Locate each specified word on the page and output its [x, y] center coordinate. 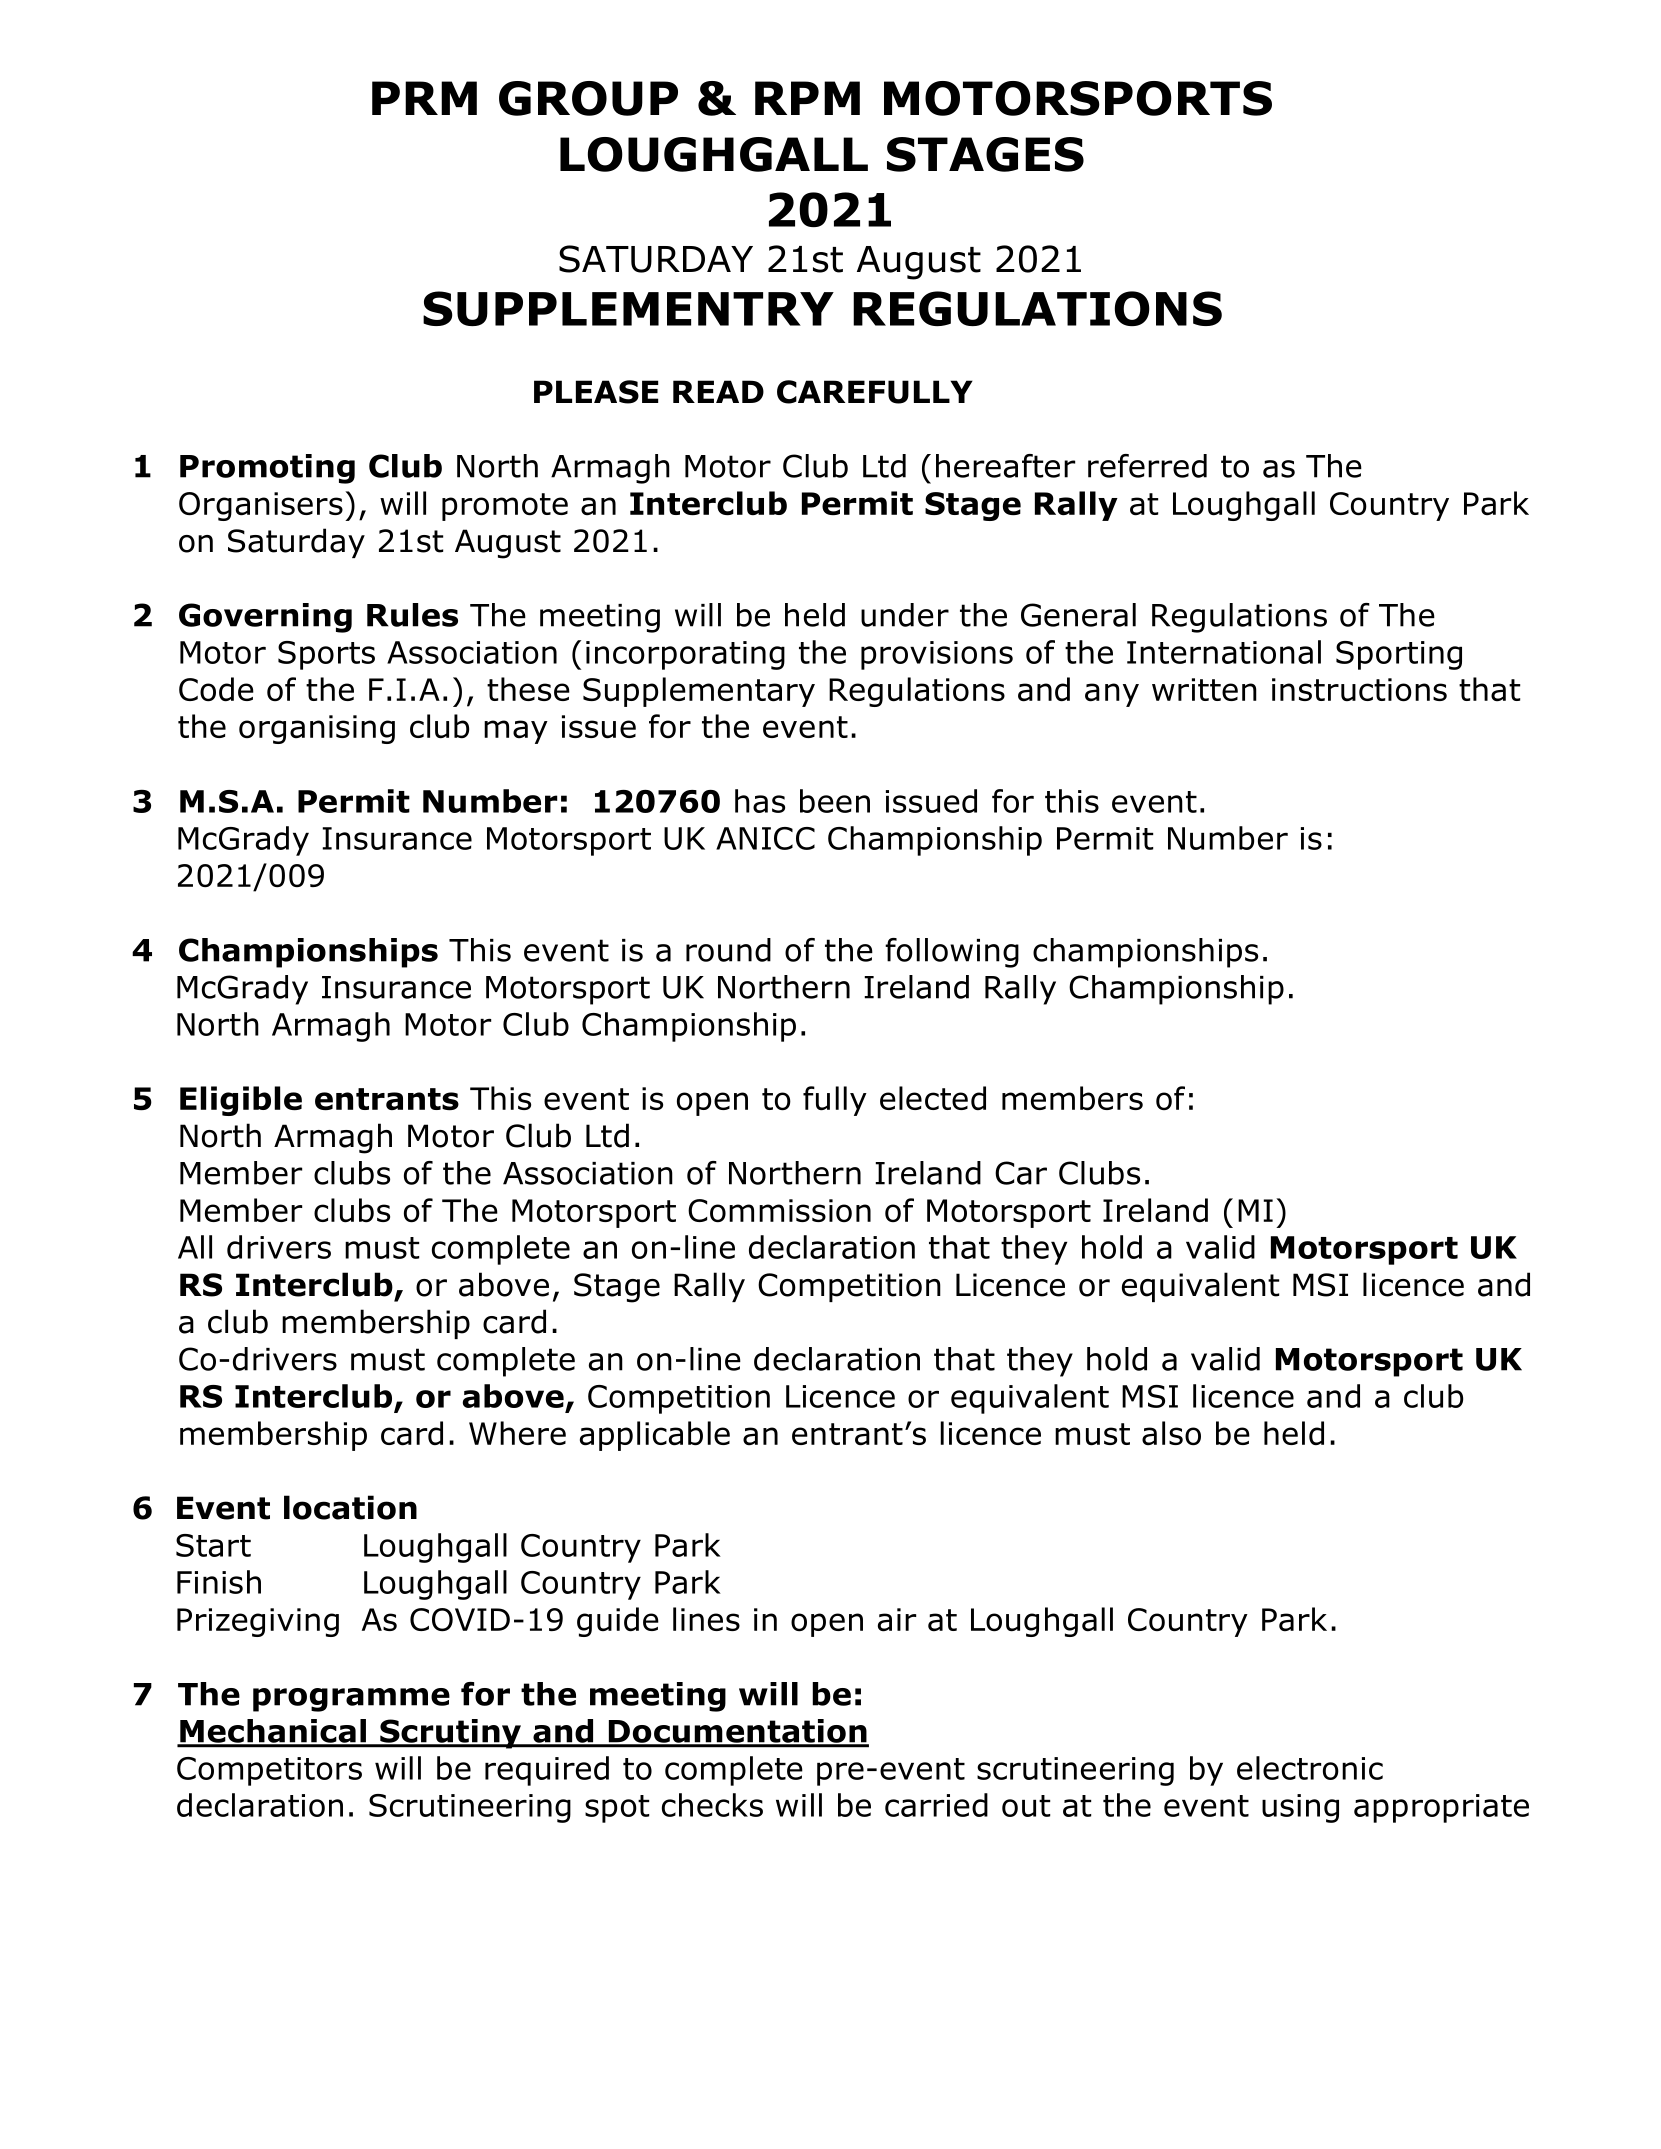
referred [1147, 466]
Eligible [241, 1101]
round [728, 950]
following [952, 953]
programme [351, 1700]
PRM [424, 98]
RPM [807, 98]
